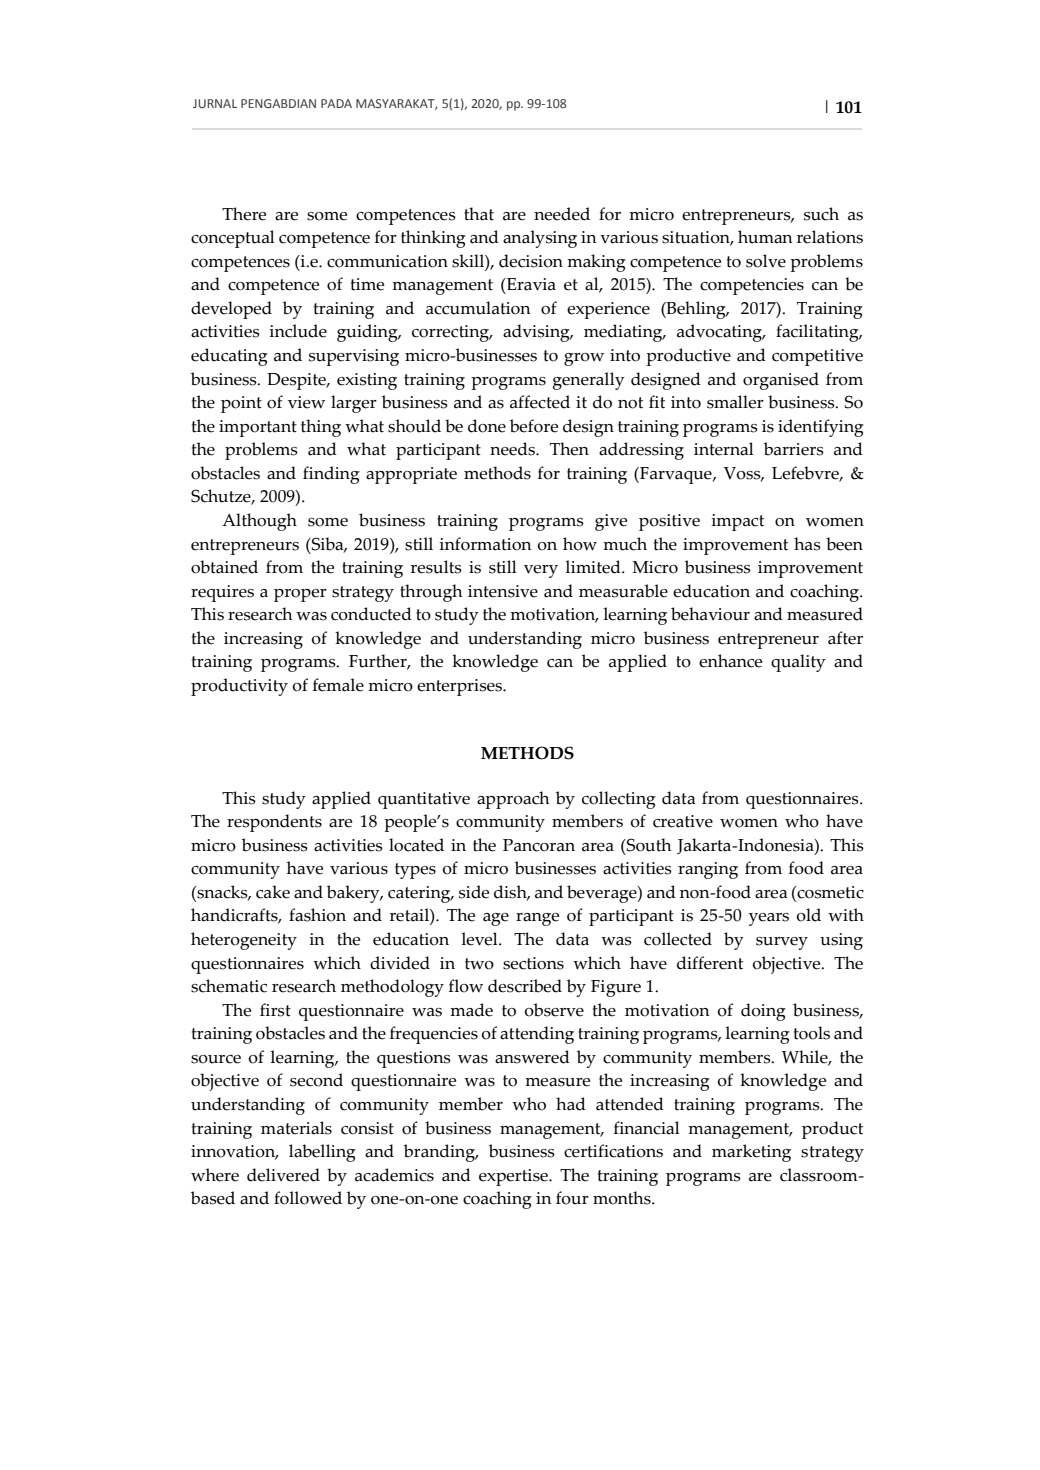  What do you see at coordinates (537, 919) in the image?
I see `range` at bounding box center [537, 919].
